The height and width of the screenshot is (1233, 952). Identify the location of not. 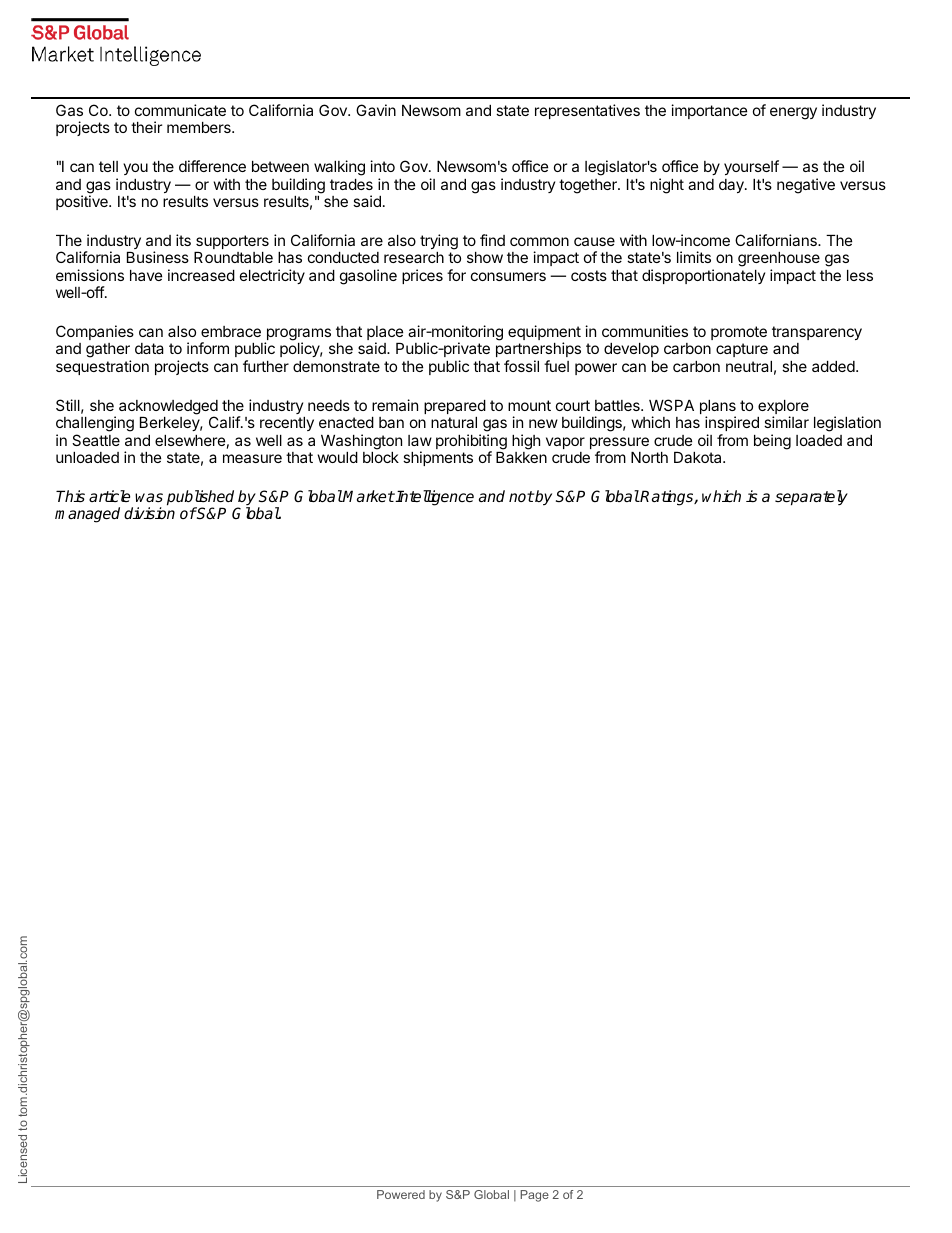
(521, 496).
